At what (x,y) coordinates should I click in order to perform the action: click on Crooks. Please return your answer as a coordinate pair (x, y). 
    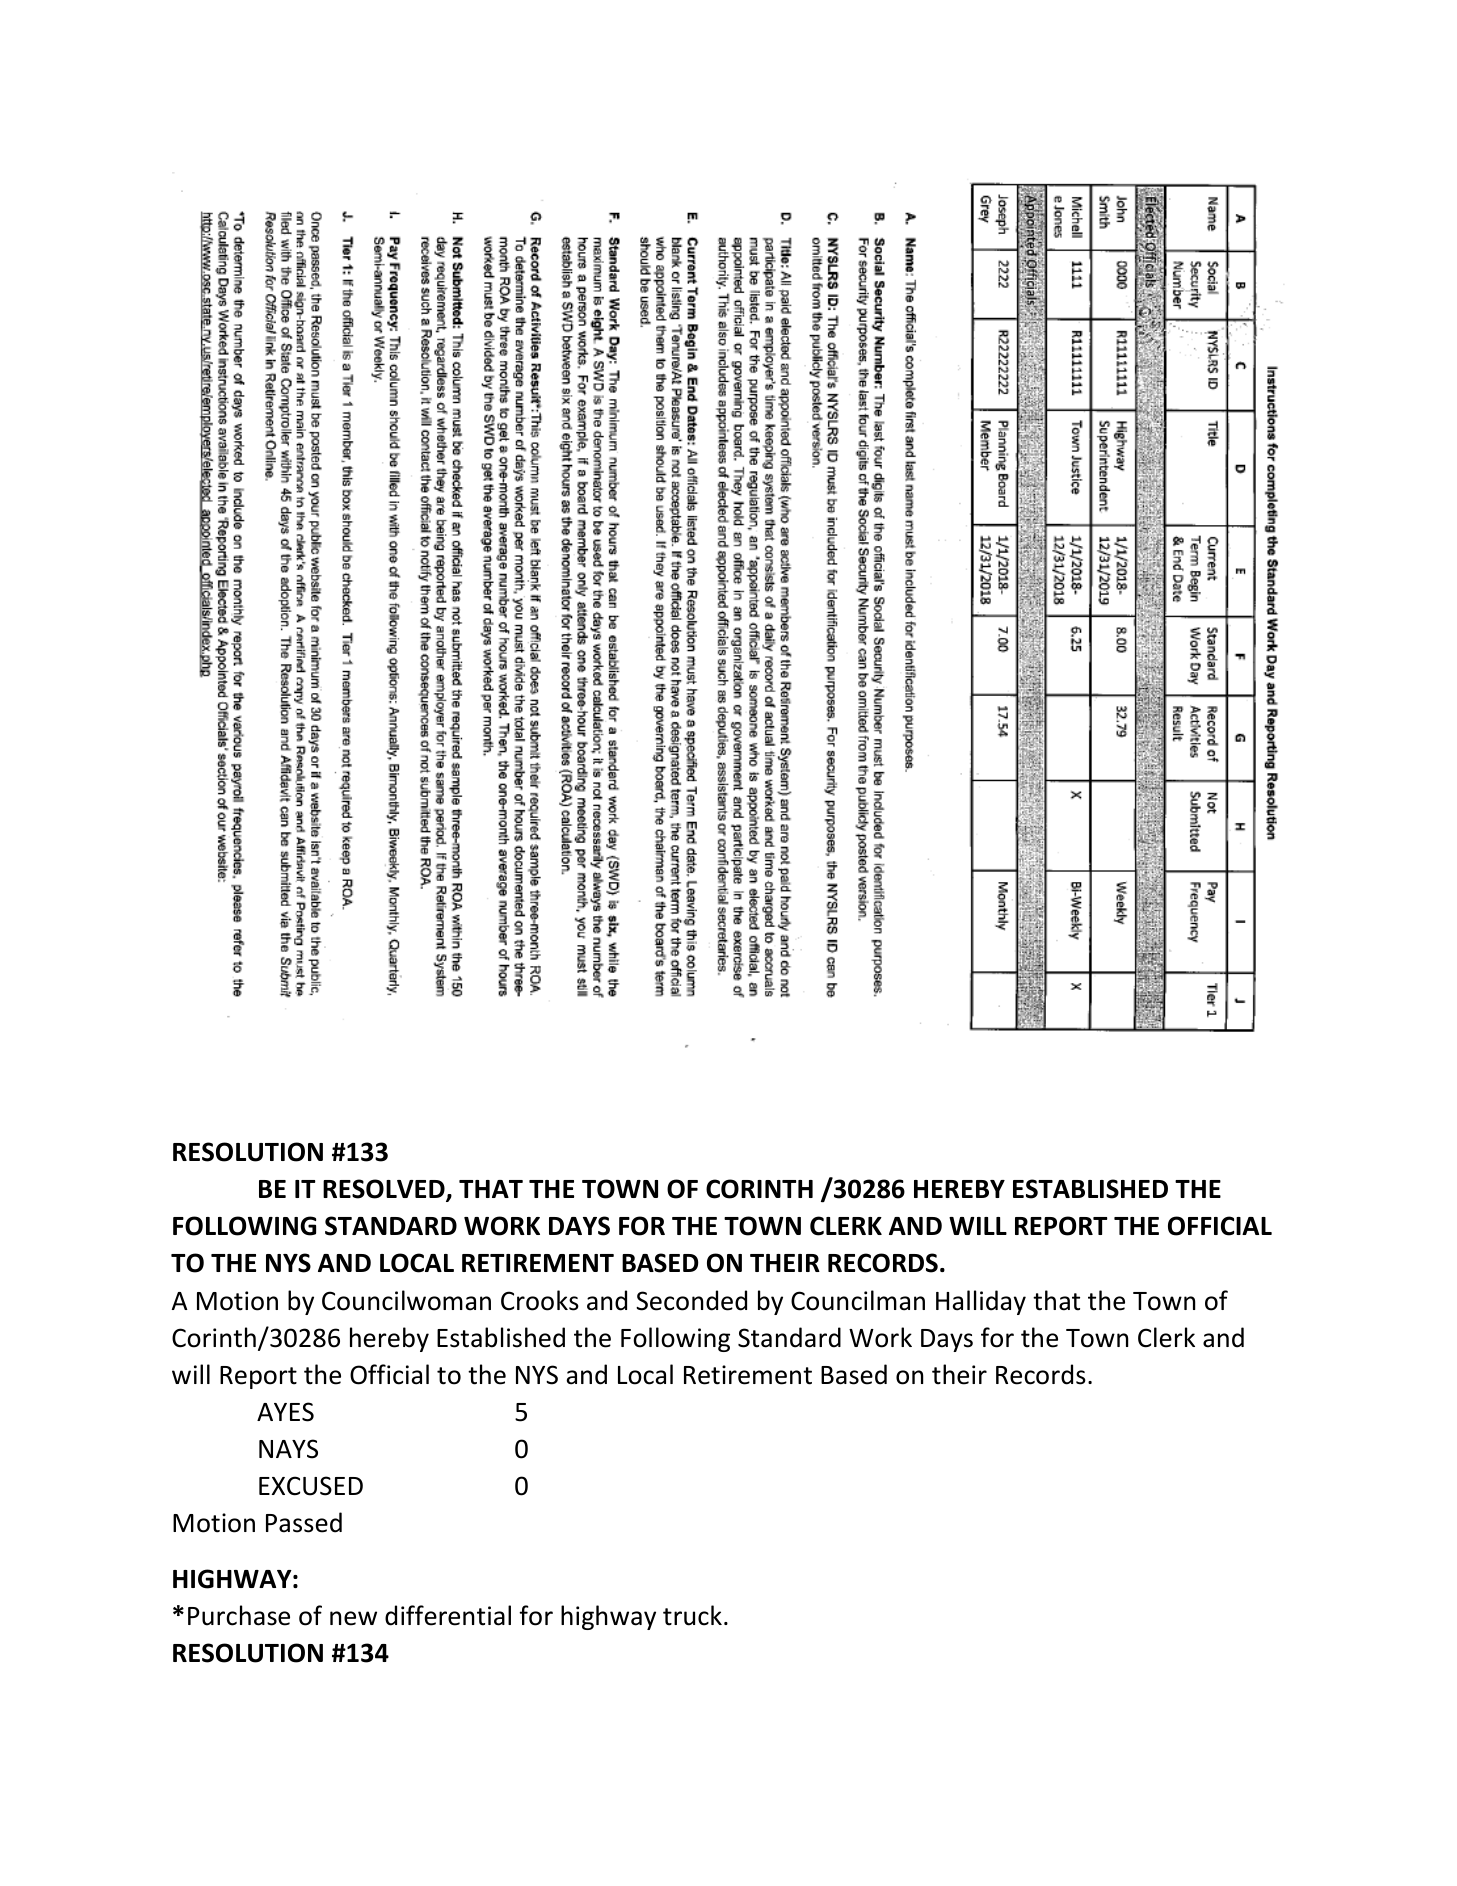
    Looking at the image, I should click on (540, 1300).
